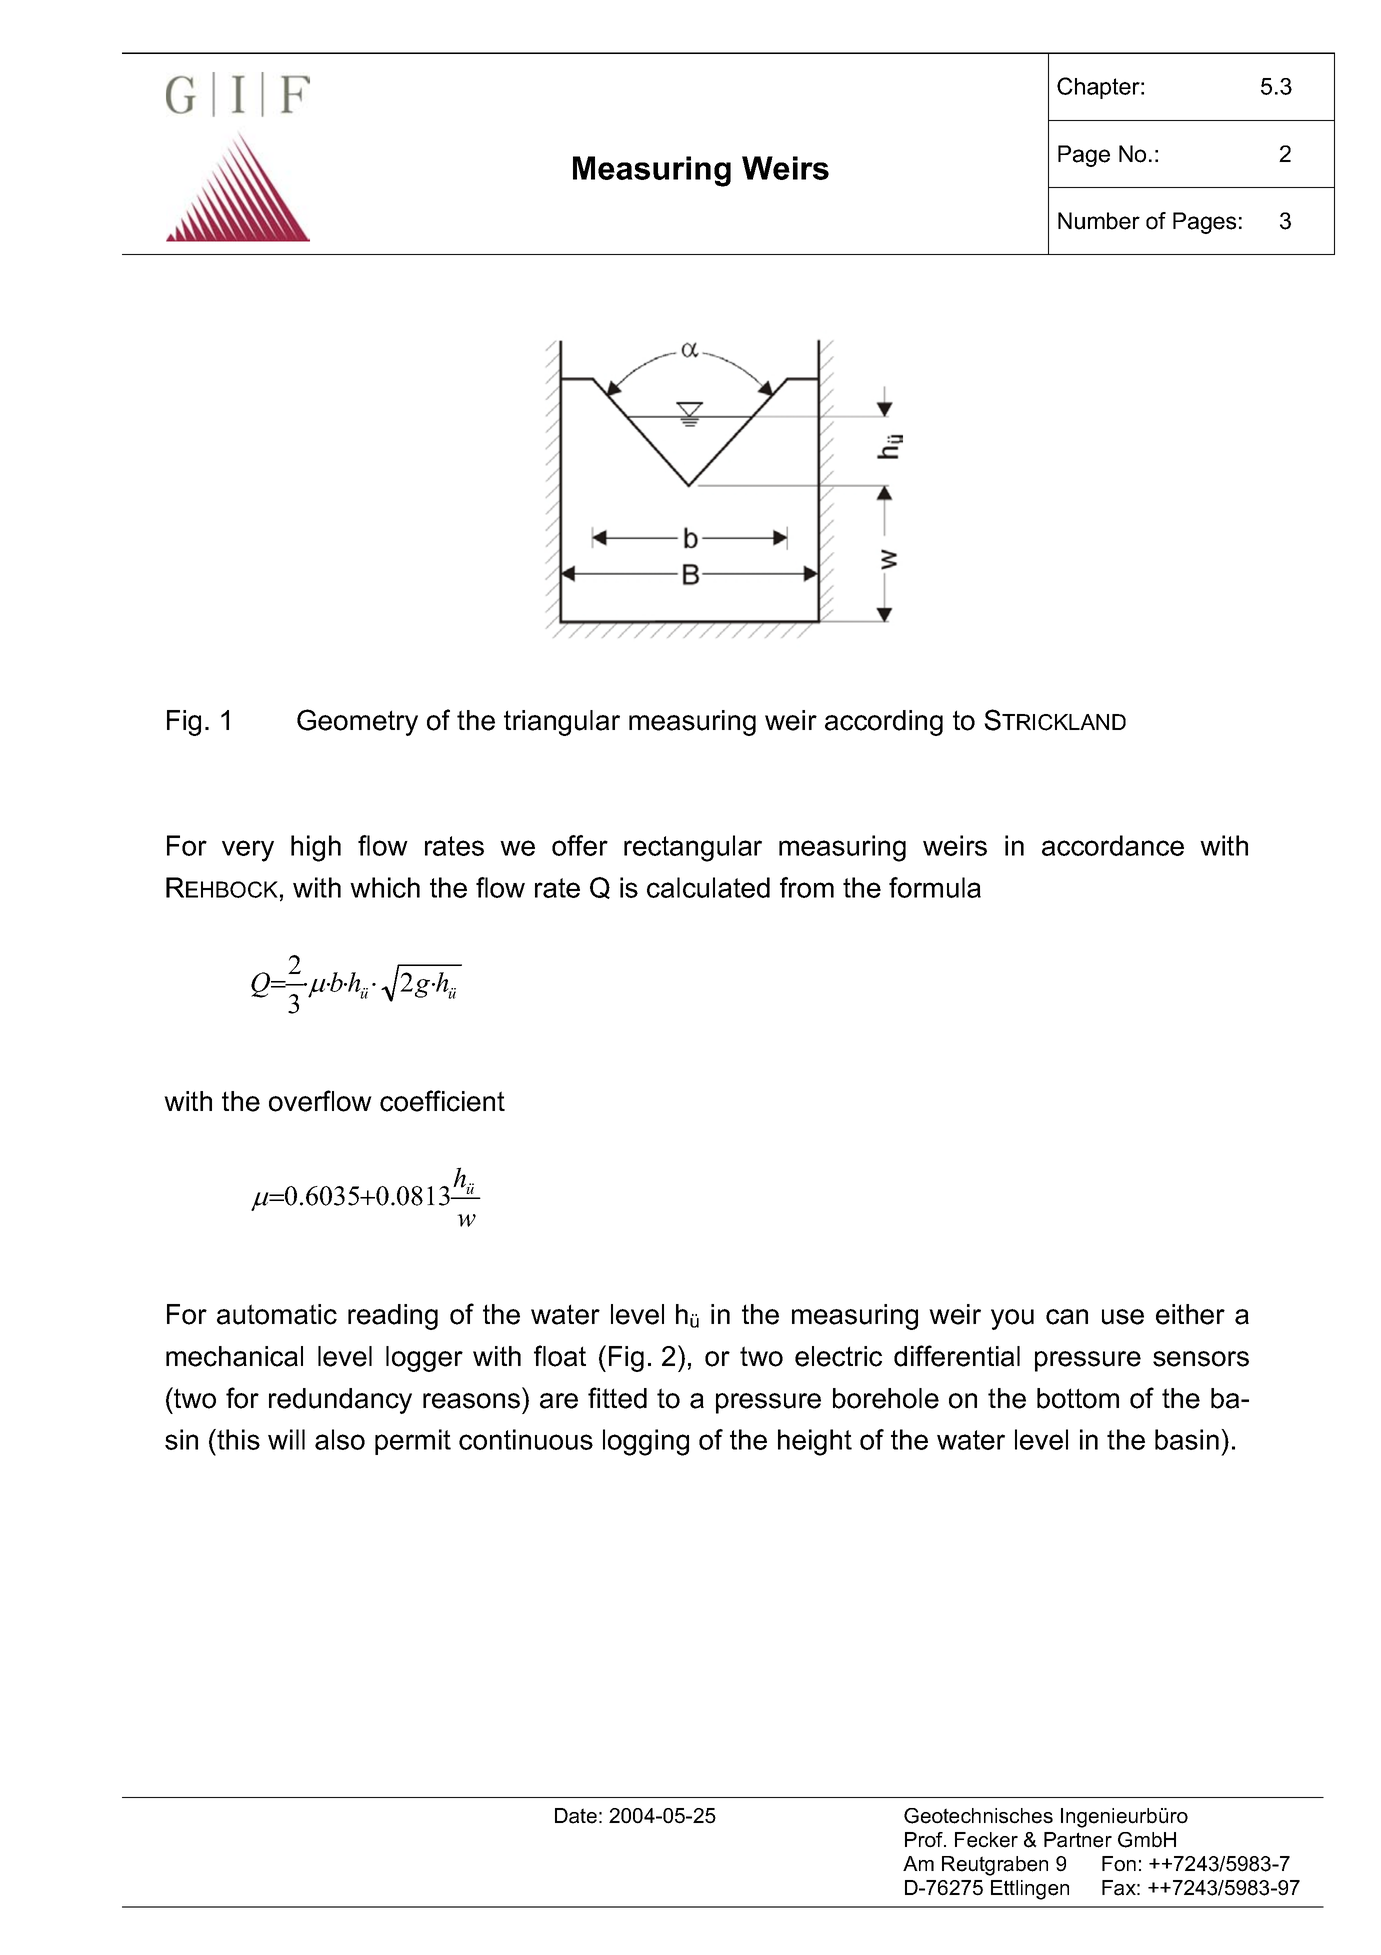 Image resolution: width=1381 pixels, height=1955 pixels. What do you see at coordinates (357, 722) in the screenshot?
I see `Geometry` at bounding box center [357, 722].
